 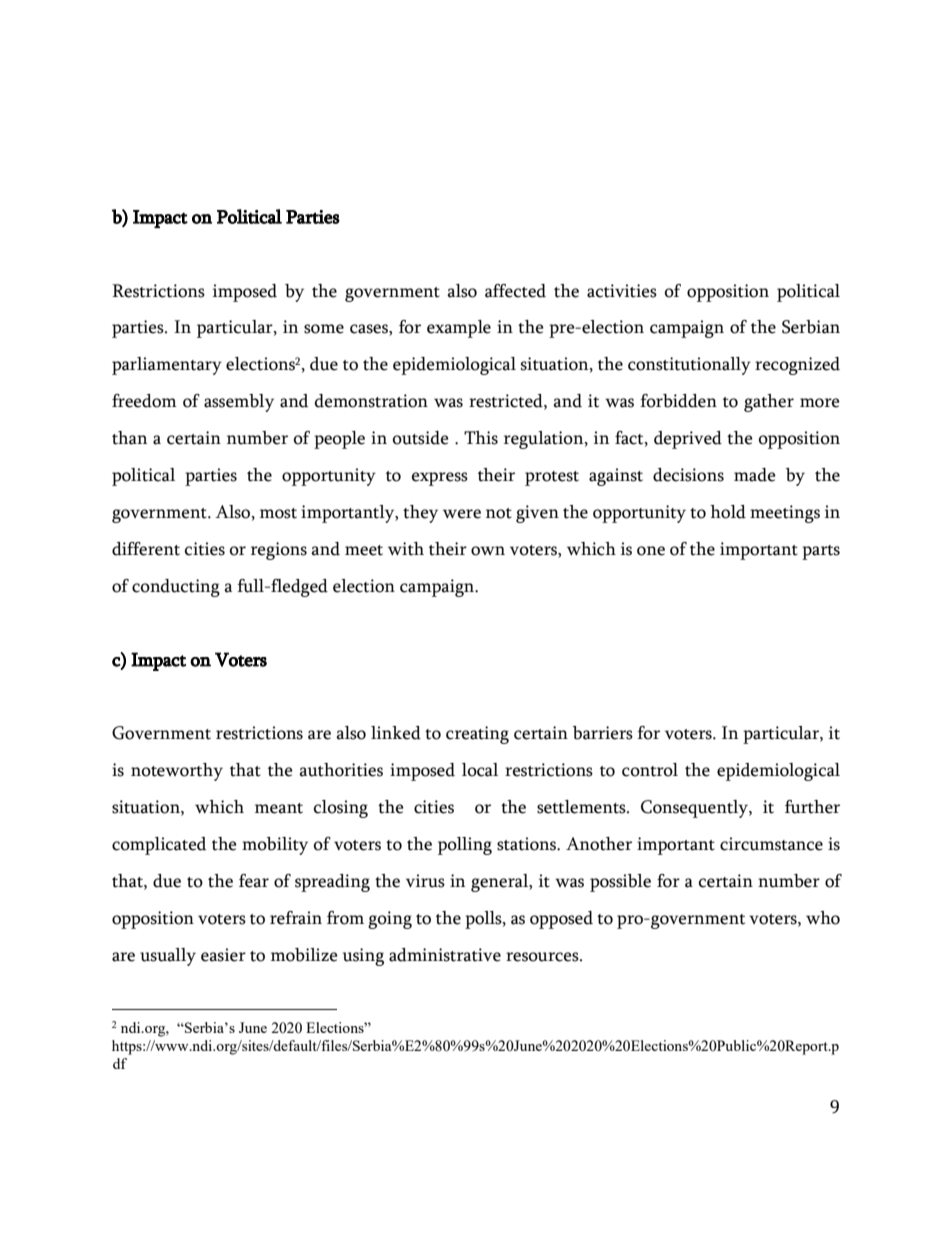 I want to click on easier, so click(x=223, y=955).
